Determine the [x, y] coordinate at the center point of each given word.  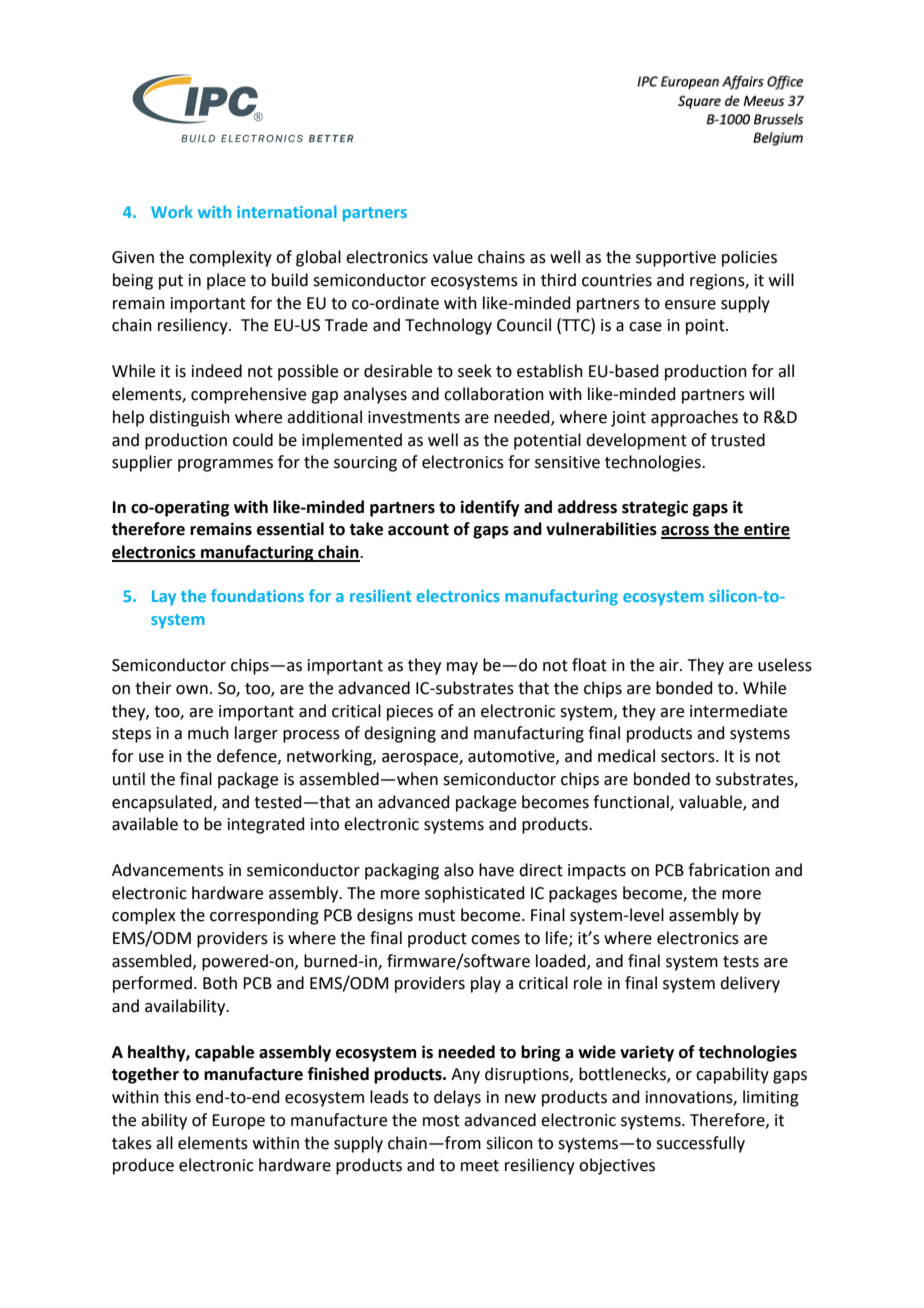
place [226, 281]
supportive [676, 259]
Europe [238, 1122]
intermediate [738, 711]
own [192, 690]
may [462, 668]
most [441, 1121]
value [453, 257]
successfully [700, 1144]
